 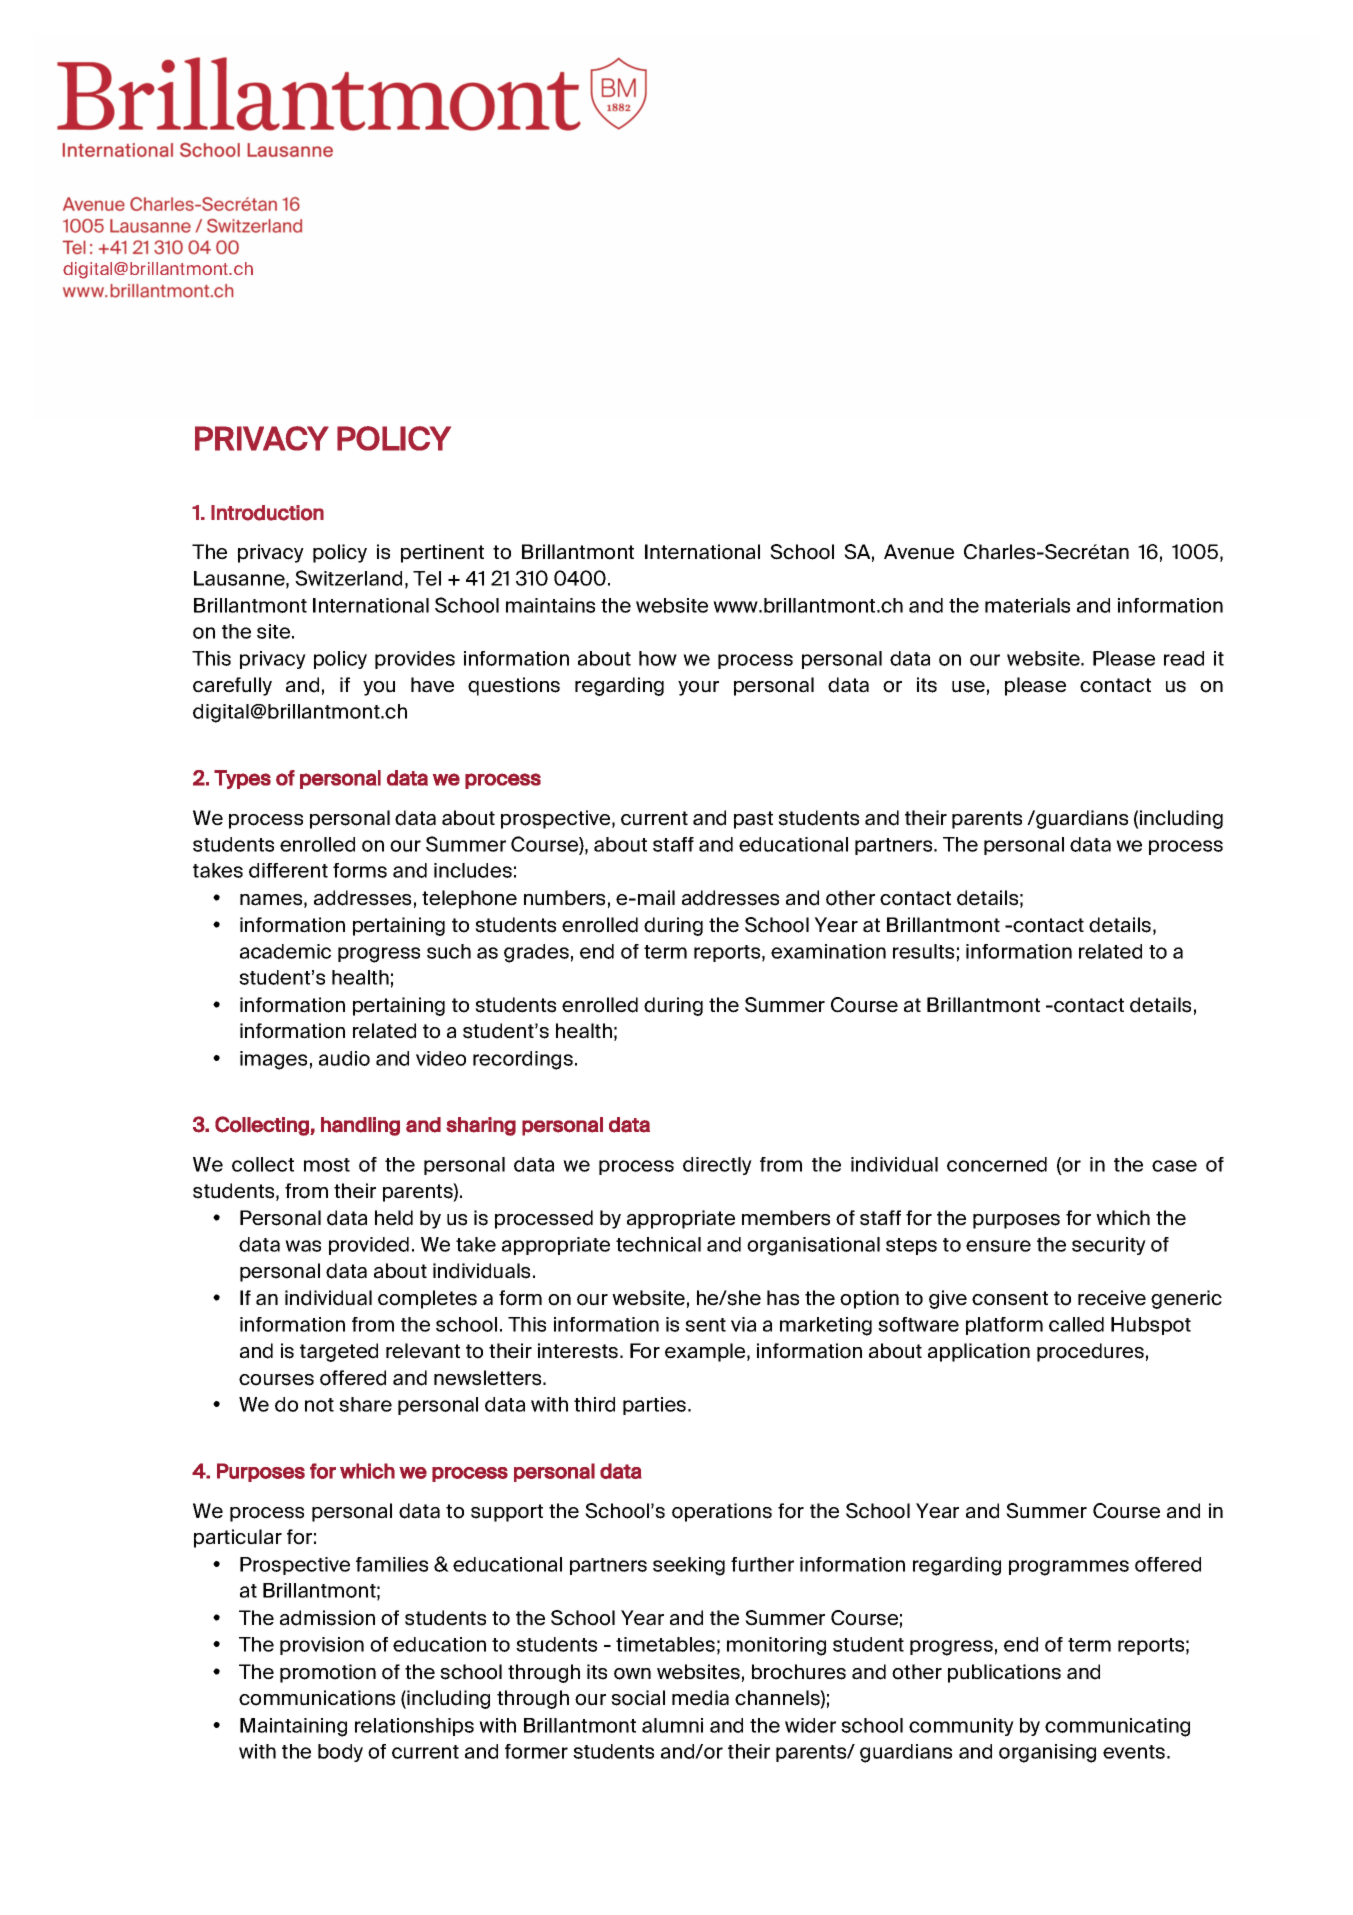 I want to click on concerned, so click(x=997, y=1164).
